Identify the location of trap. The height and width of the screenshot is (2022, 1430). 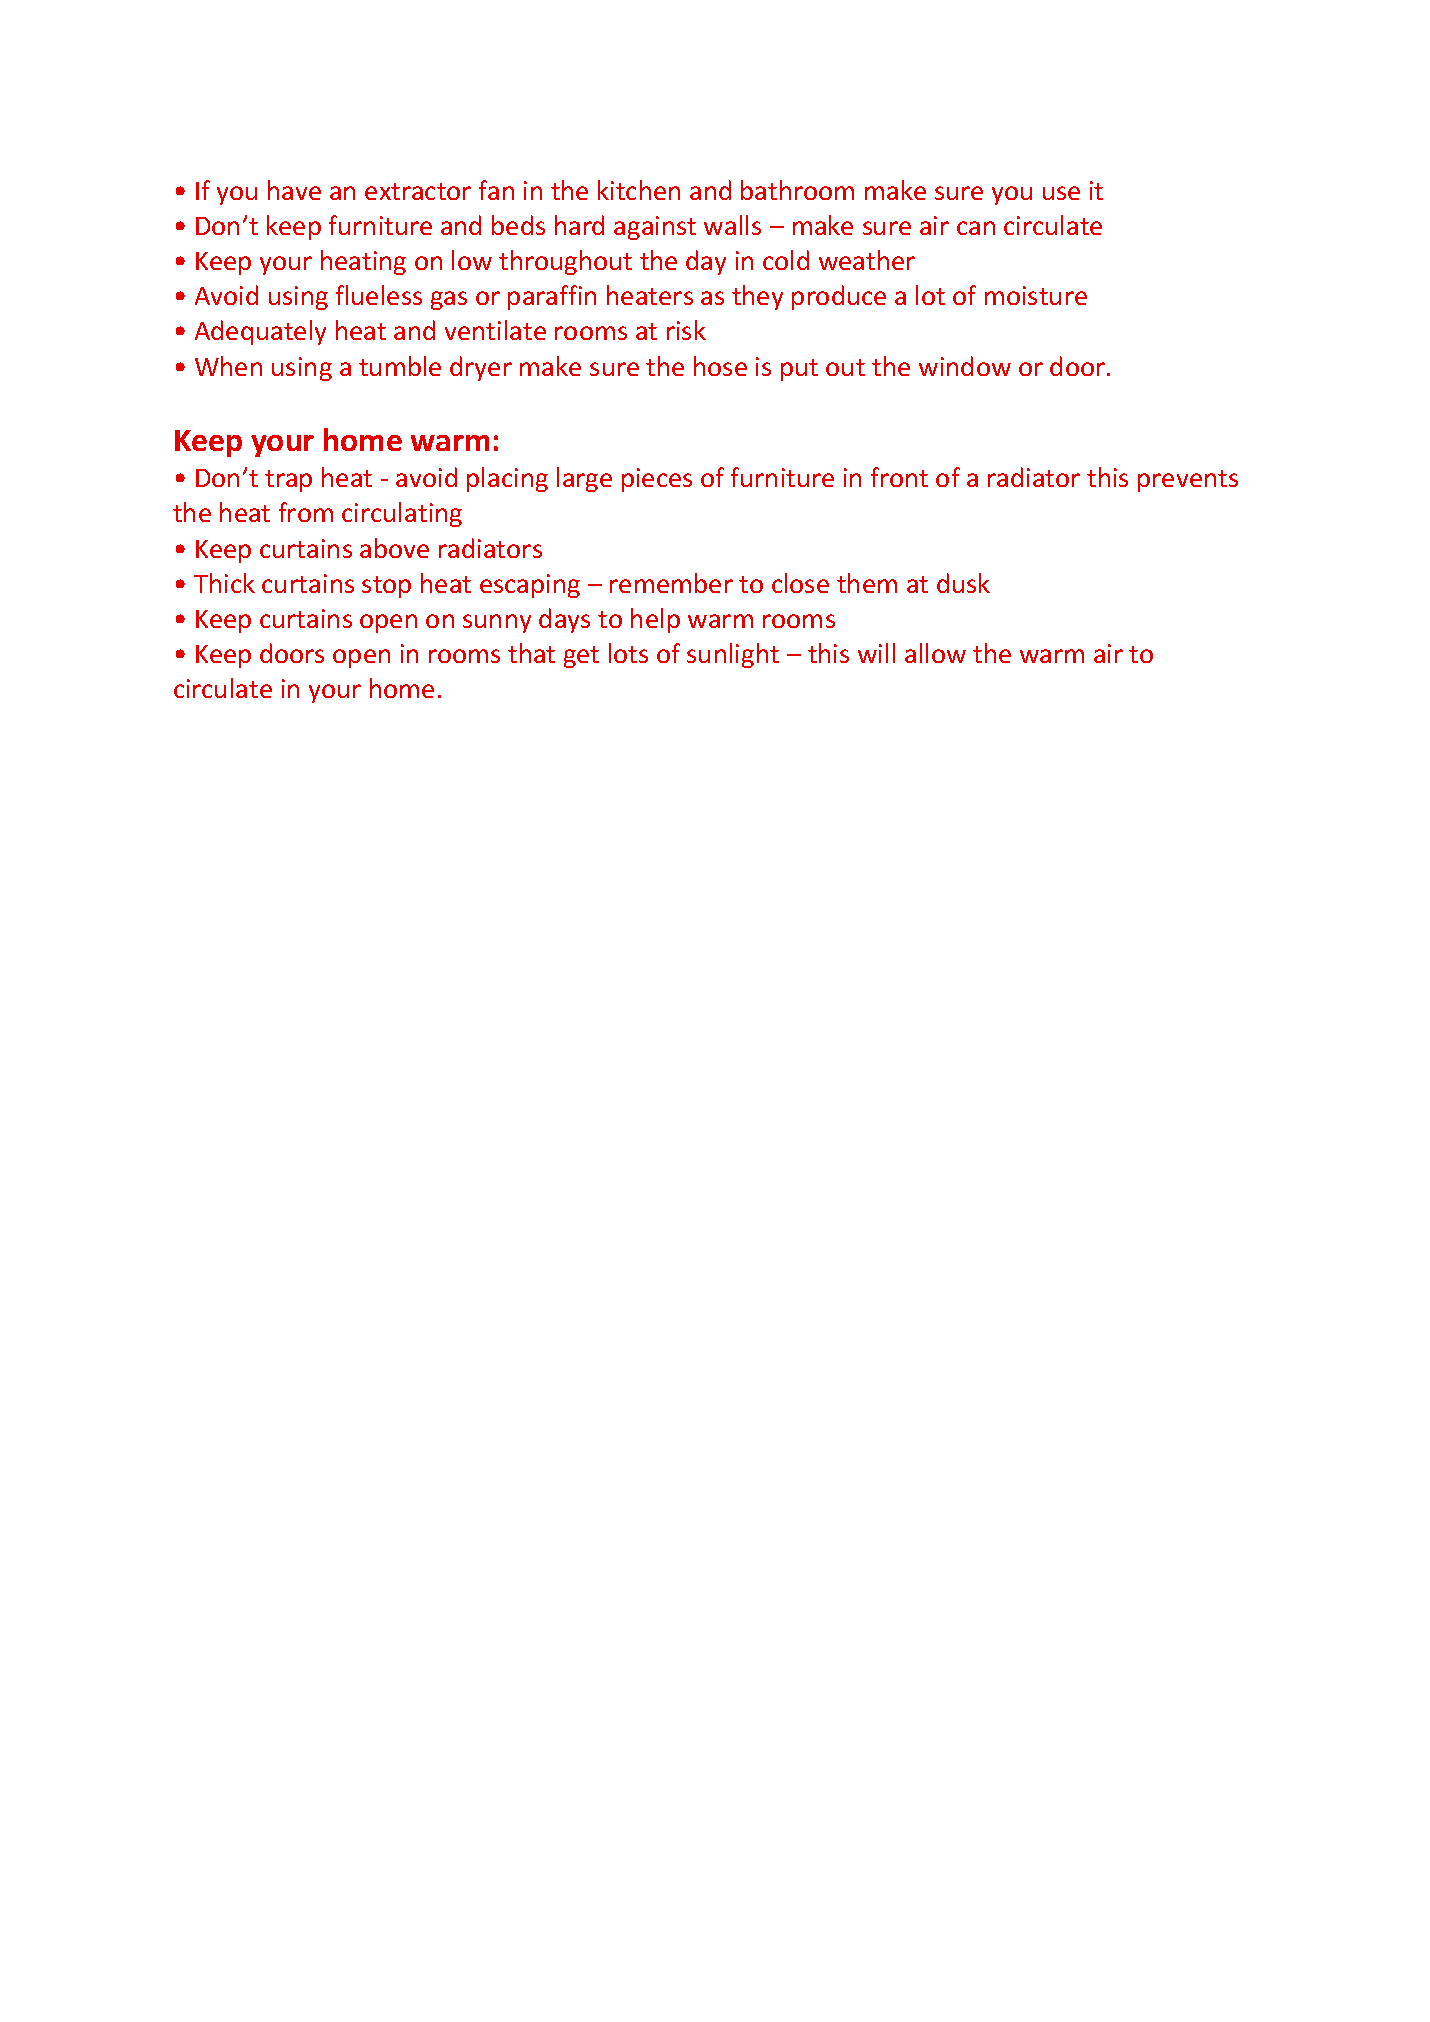
(288, 481).
